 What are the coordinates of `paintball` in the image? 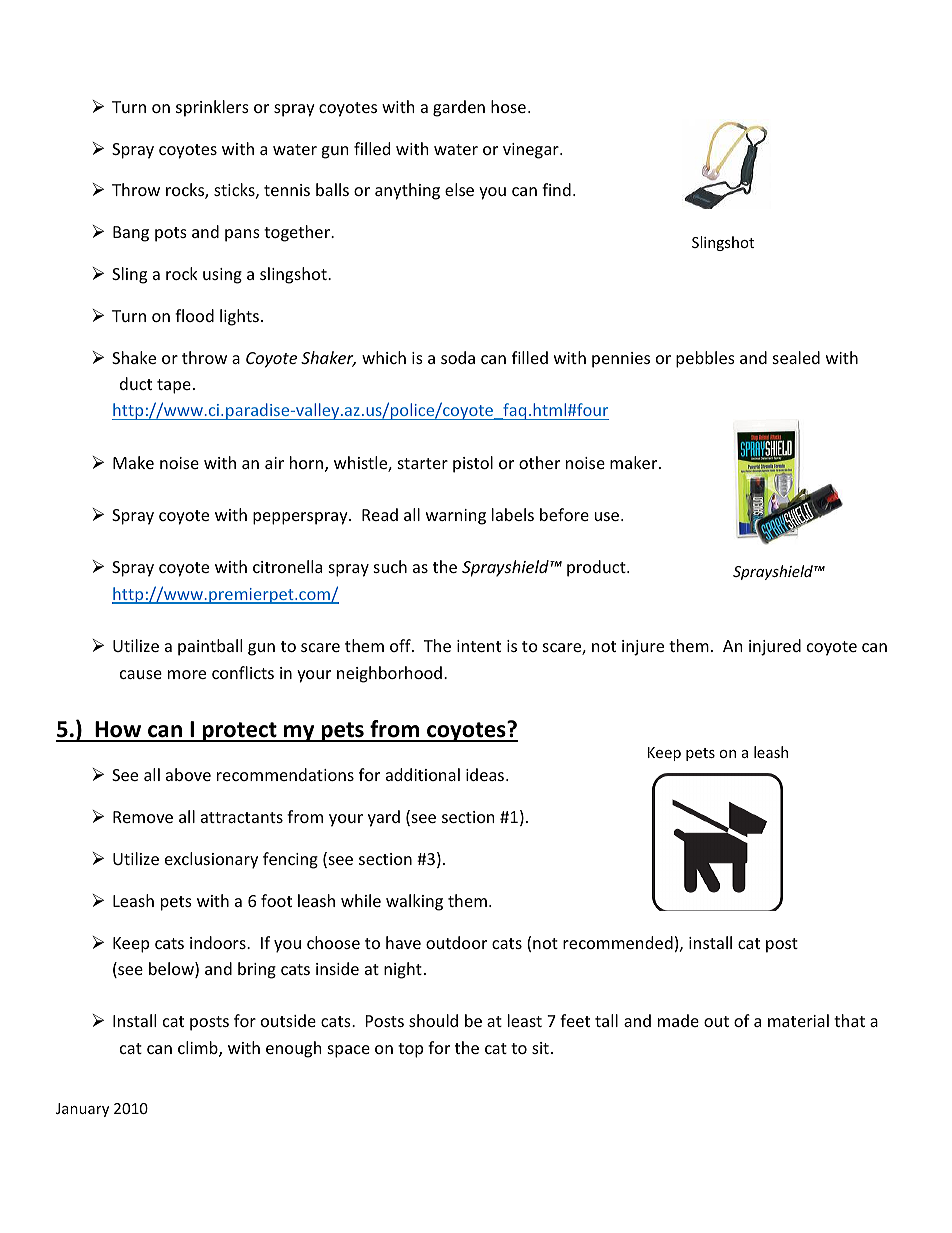 It's located at (210, 647).
